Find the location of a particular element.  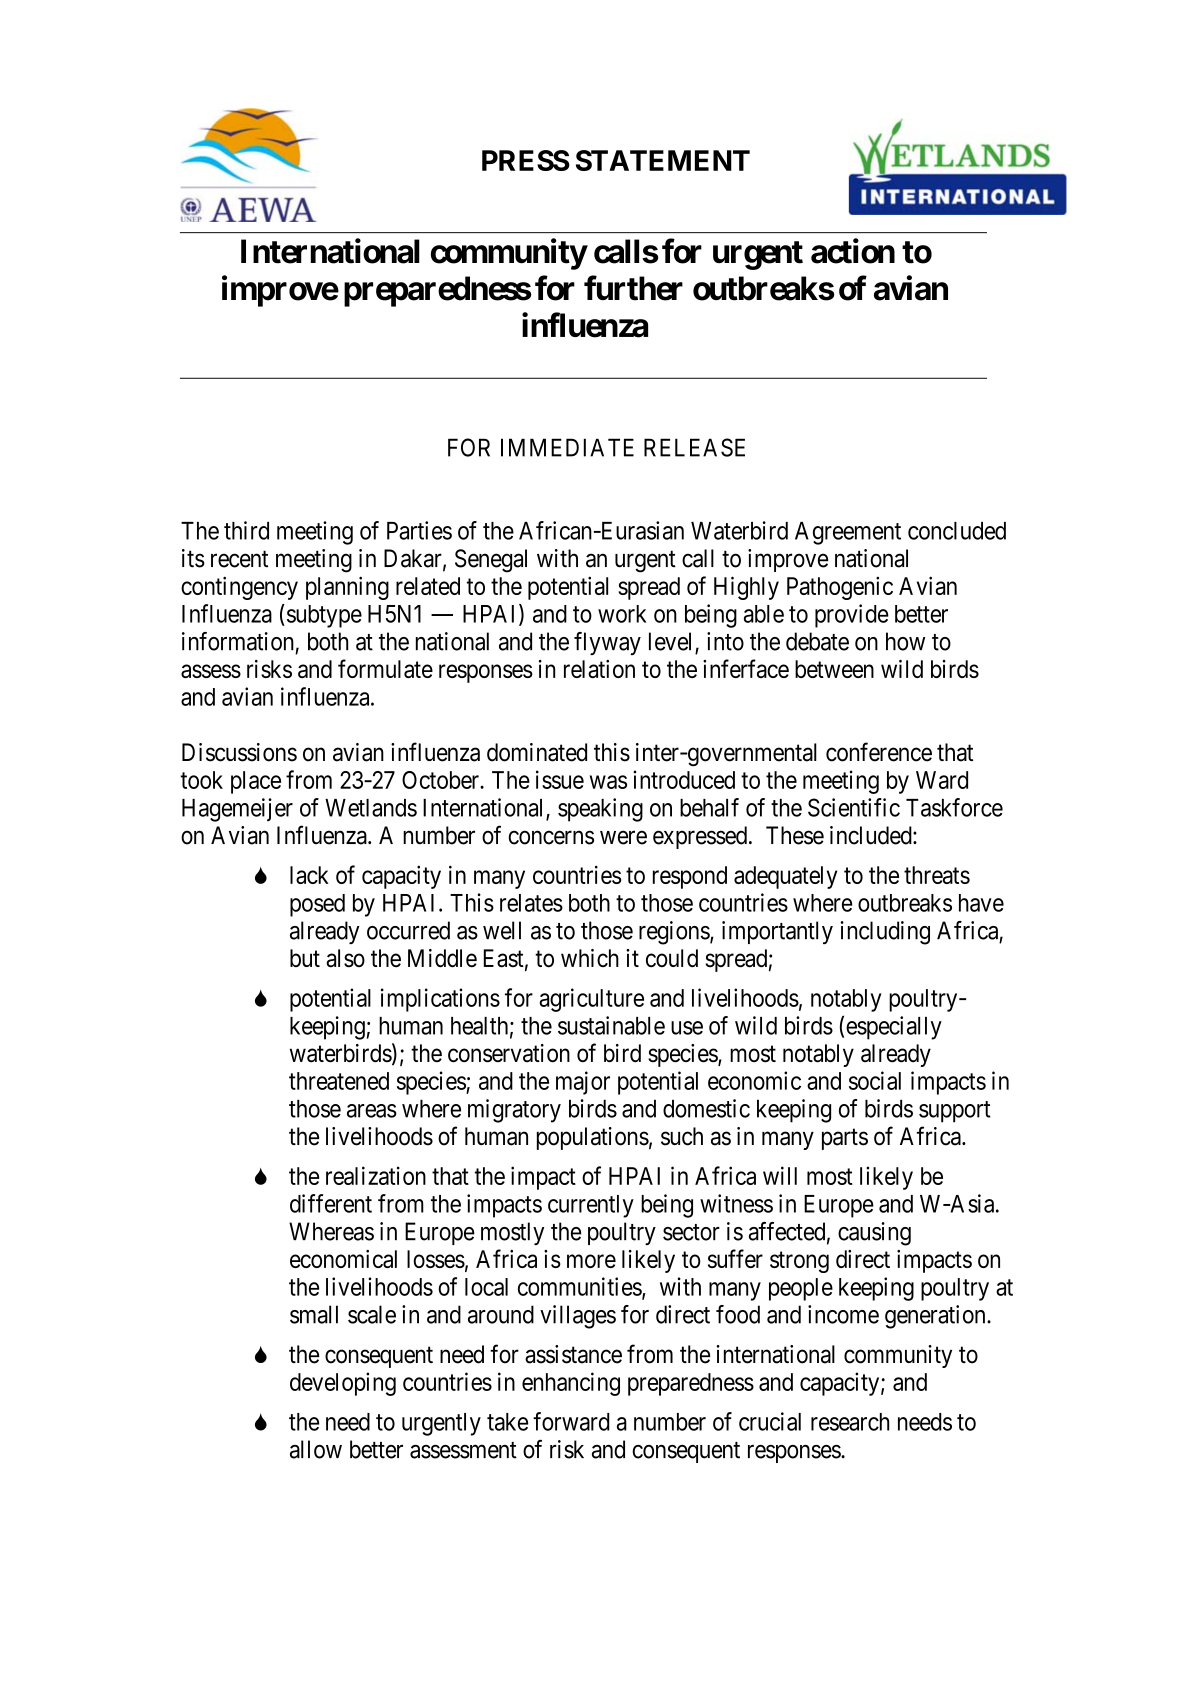

further is located at coordinates (633, 288).
